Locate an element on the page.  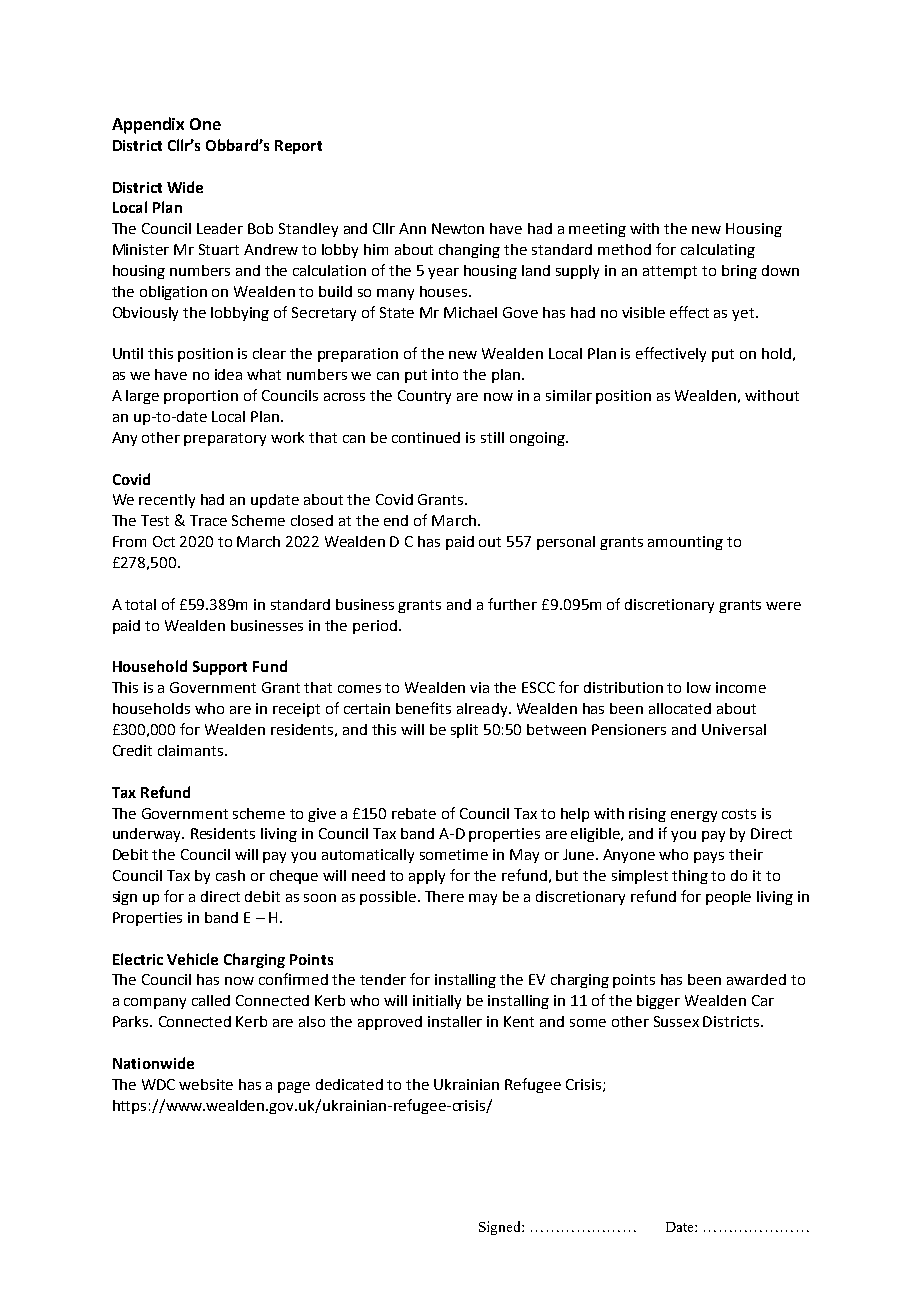
installer is located at coordinates (455, 1021).
